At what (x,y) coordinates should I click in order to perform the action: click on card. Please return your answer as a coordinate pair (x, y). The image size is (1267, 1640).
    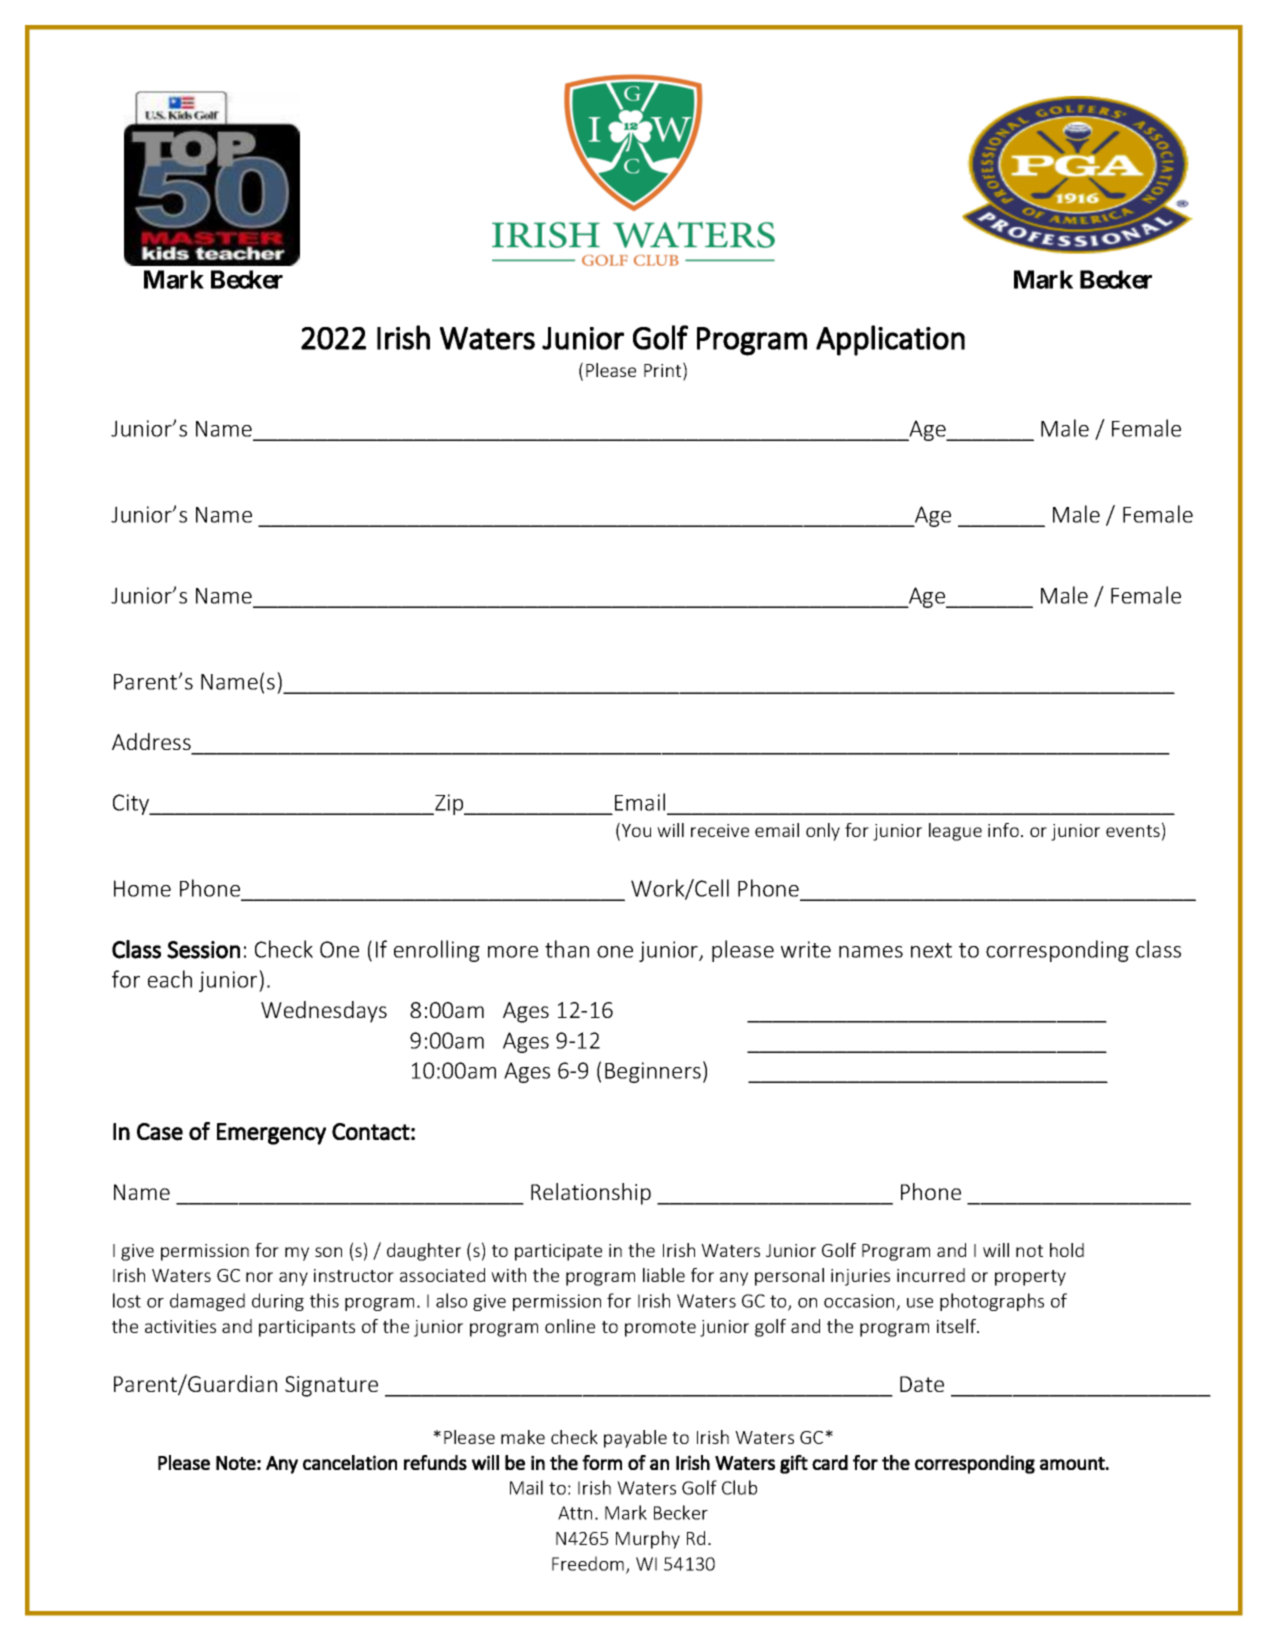
    Looking at the image, I should click on (830, 1462).
